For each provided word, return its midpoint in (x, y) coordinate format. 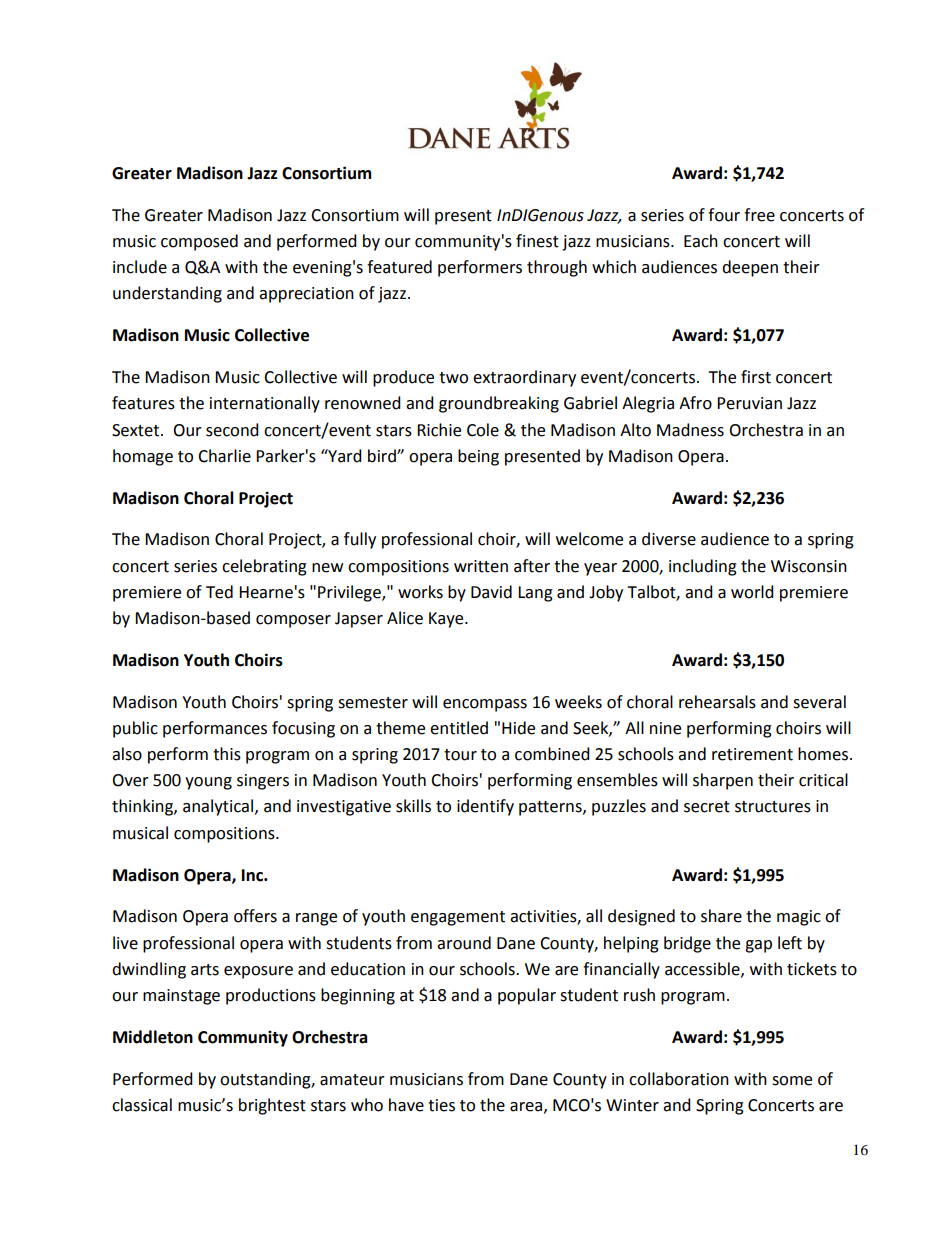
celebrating (264, 567)
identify (485, 807)
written (481, 566)
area (527, 1107)
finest (537, 241)
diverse (669, 539)
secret (707, 807)
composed (199, 242)
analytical (219, 807)
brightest (272, 1106)
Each (701, 241)
